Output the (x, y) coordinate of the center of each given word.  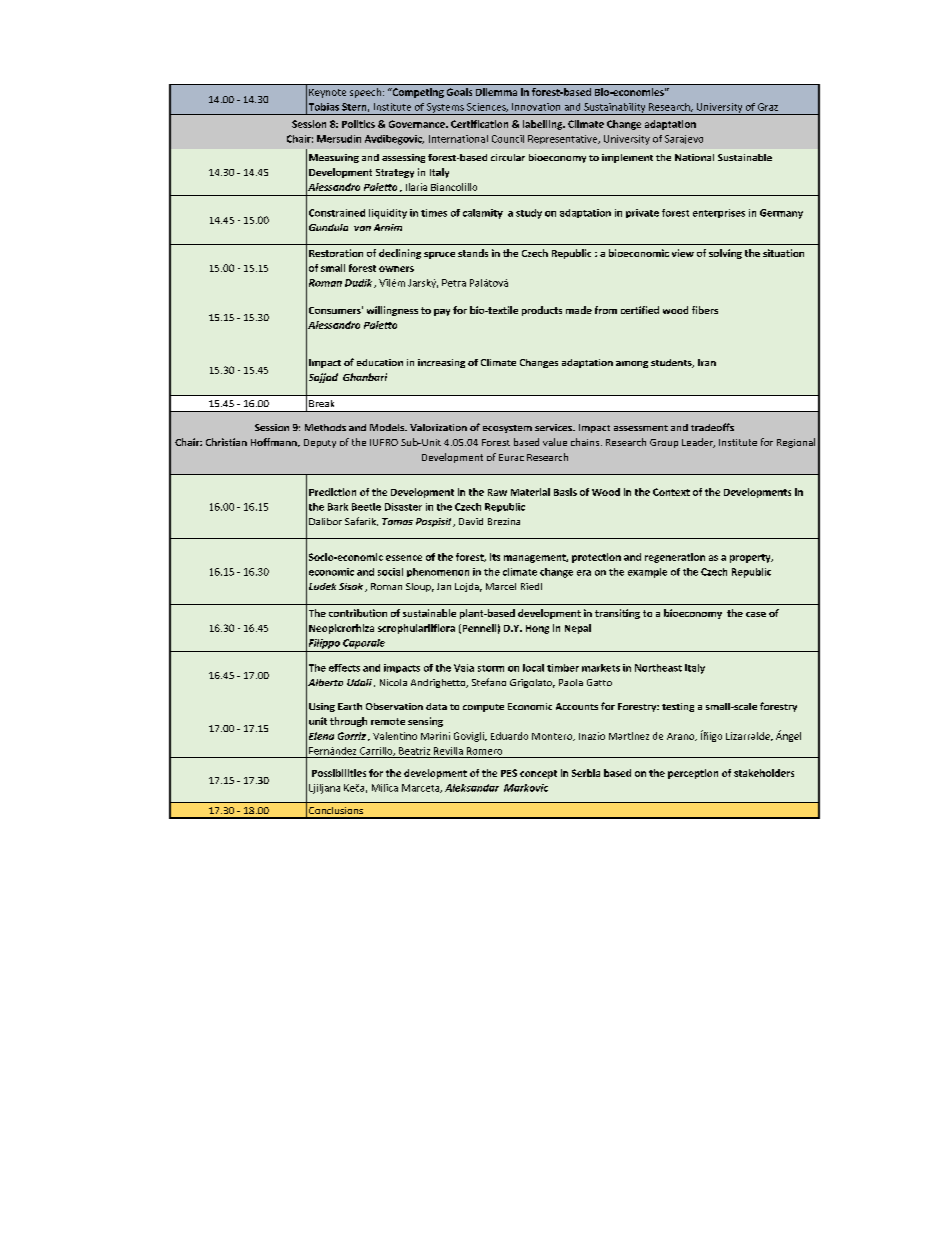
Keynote (327, 93)
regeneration (675, 558)
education (380, 362)
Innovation (536, 107)
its (495, 557)
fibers (705, 310)
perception (693, 774)
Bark (338, 507)
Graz (768, 107)
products (542, 311)
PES (509, 773)
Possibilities (339, 773)
